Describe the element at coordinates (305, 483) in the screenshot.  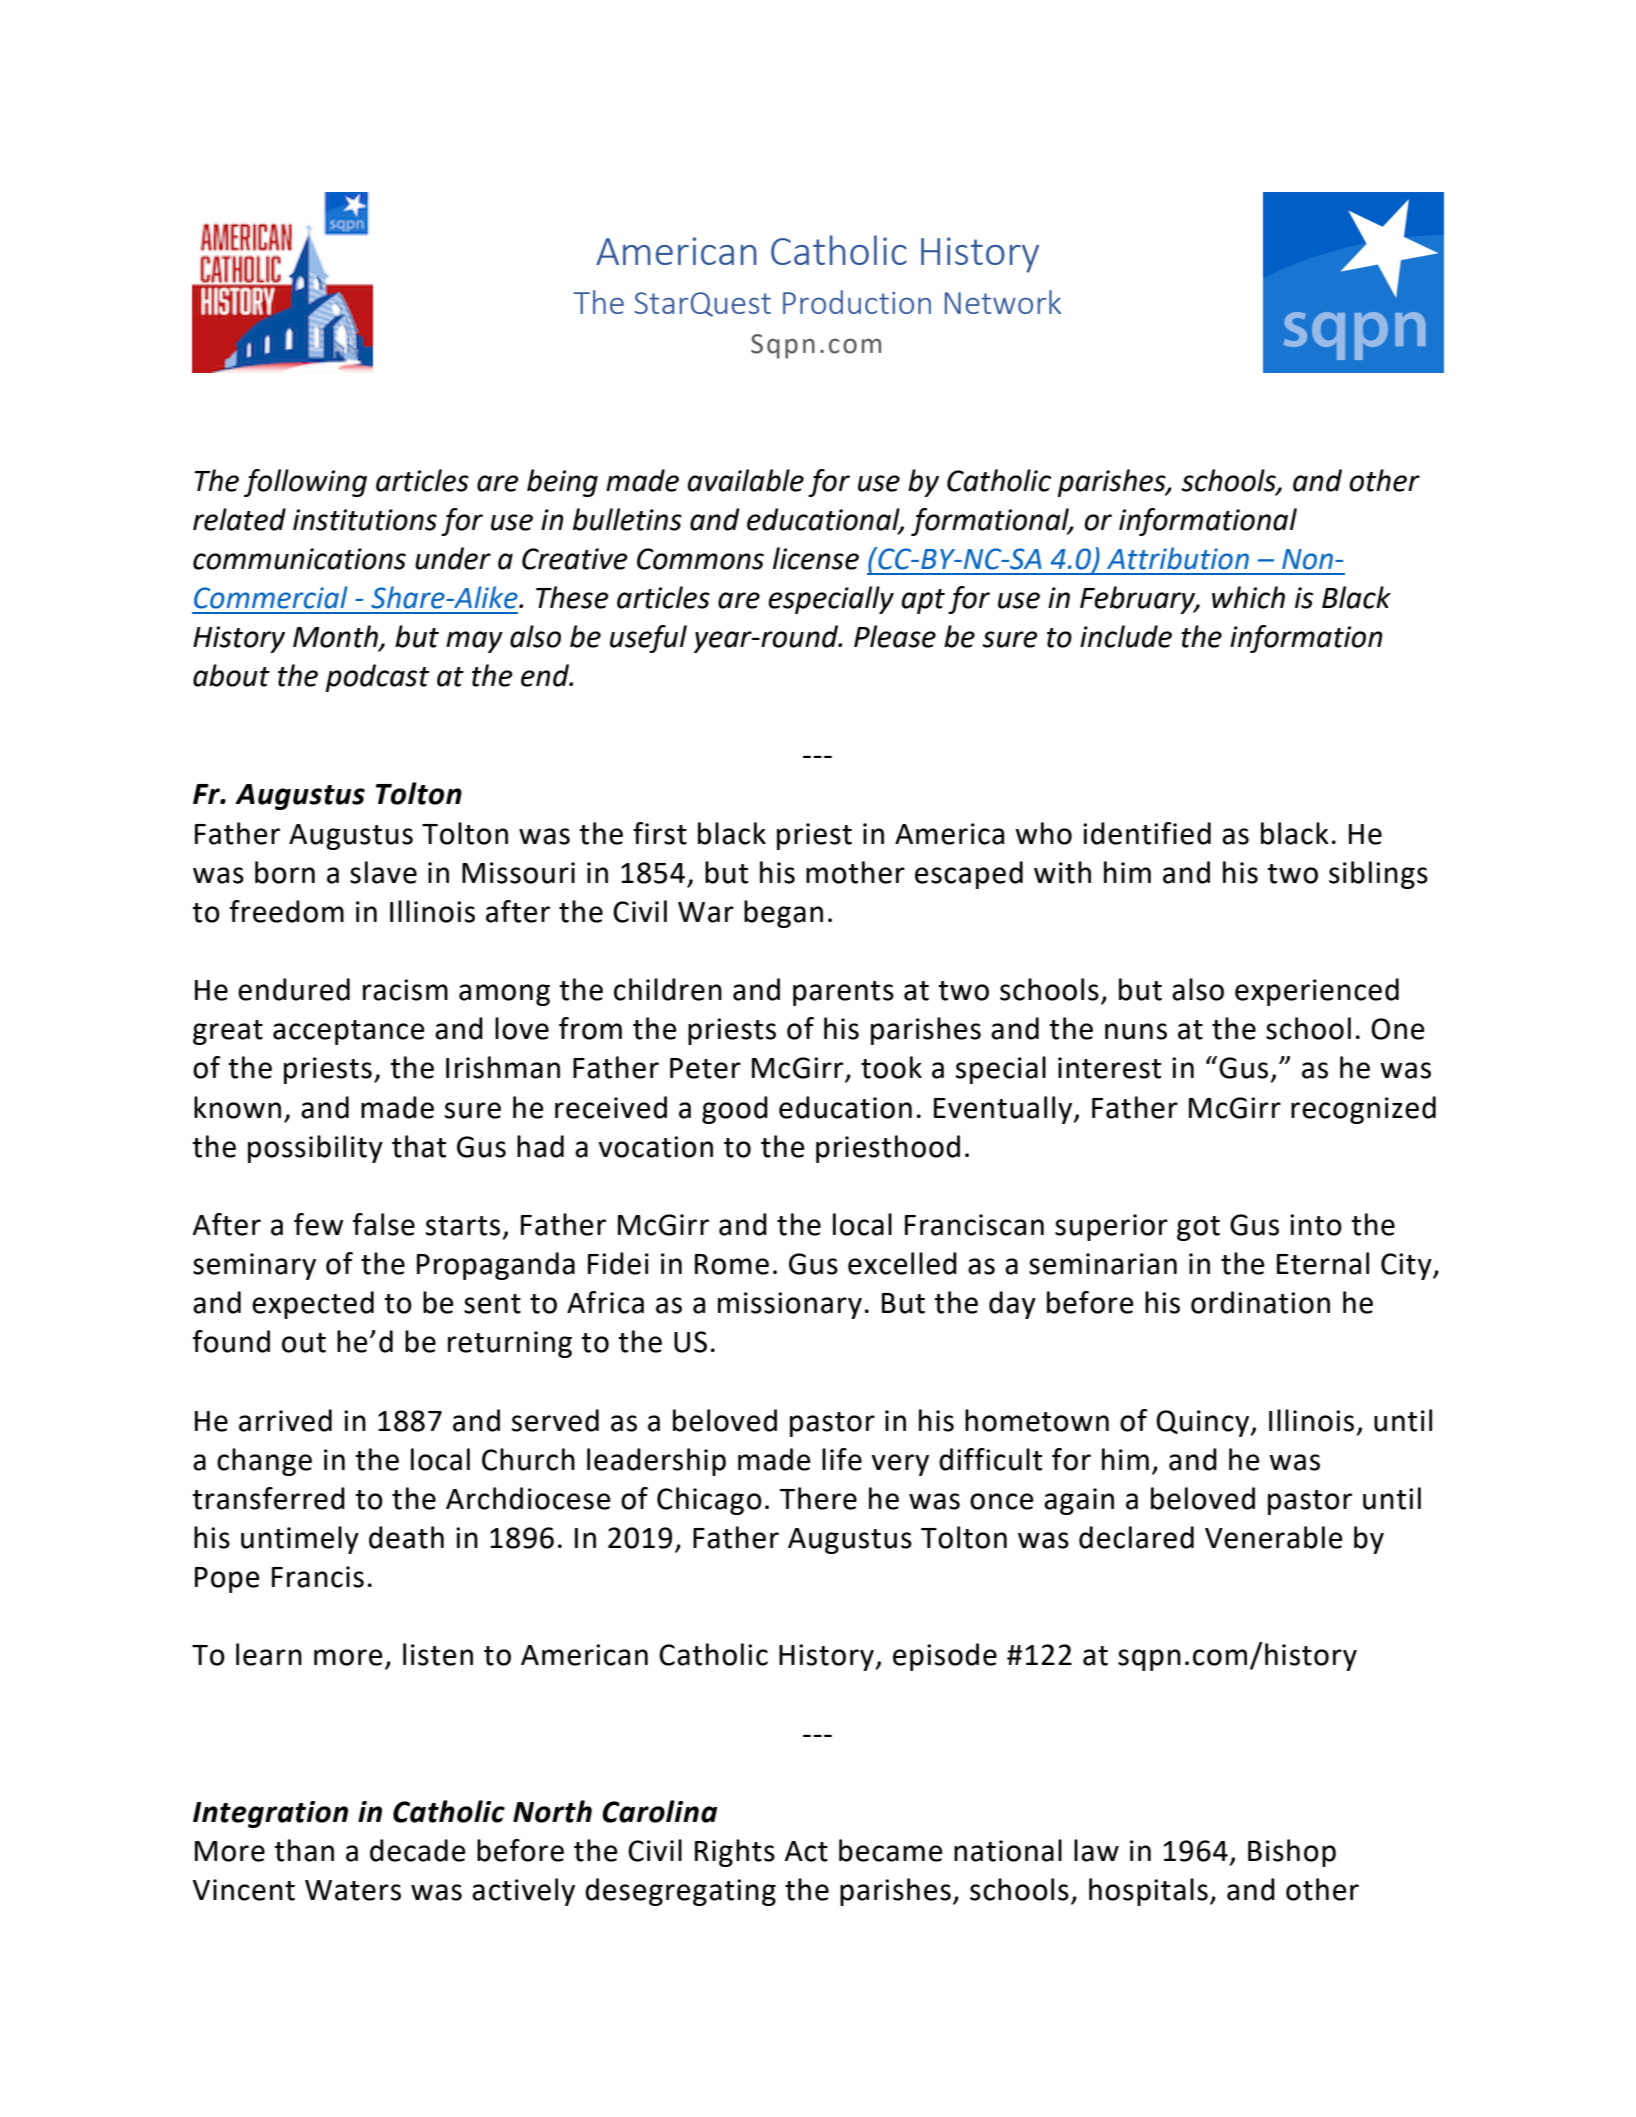
I see `following` at that location.
